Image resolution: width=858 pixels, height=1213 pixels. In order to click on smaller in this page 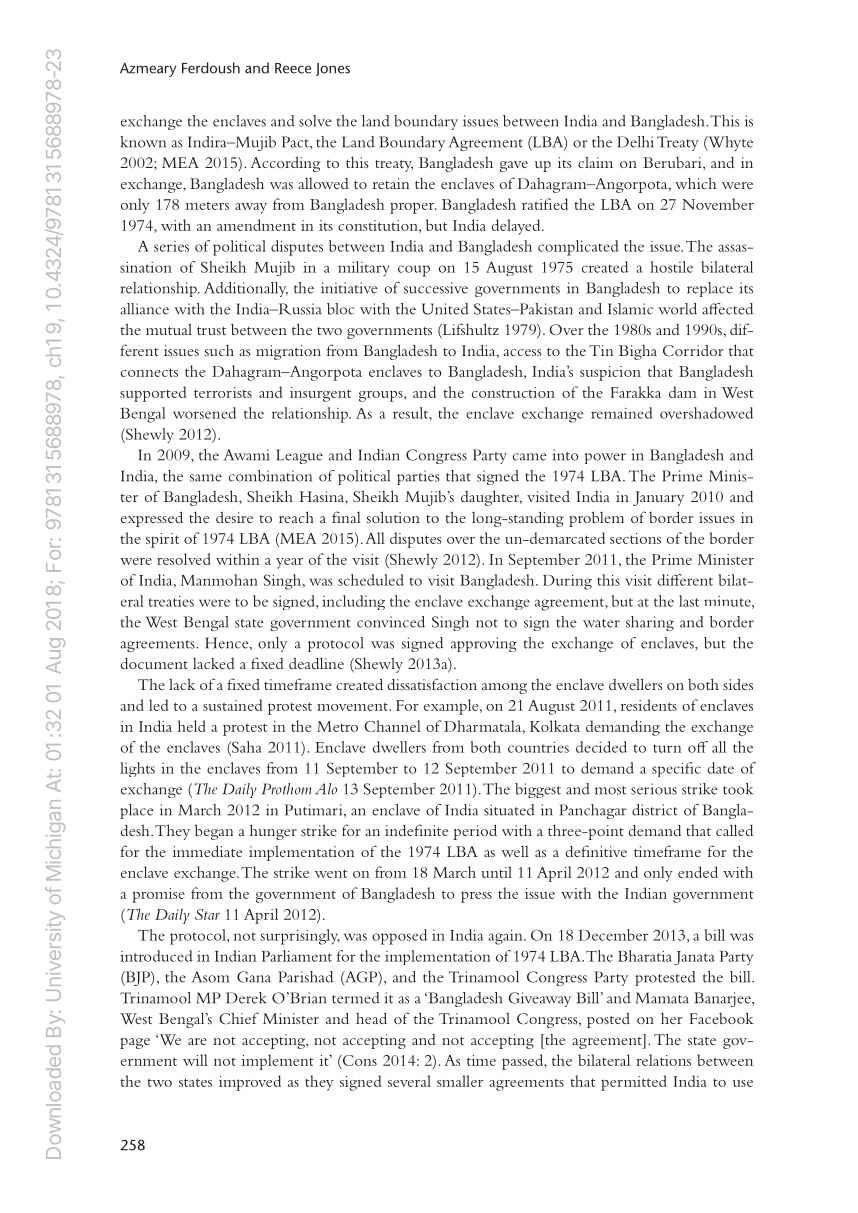, I will do `click(460, 1081)`.
